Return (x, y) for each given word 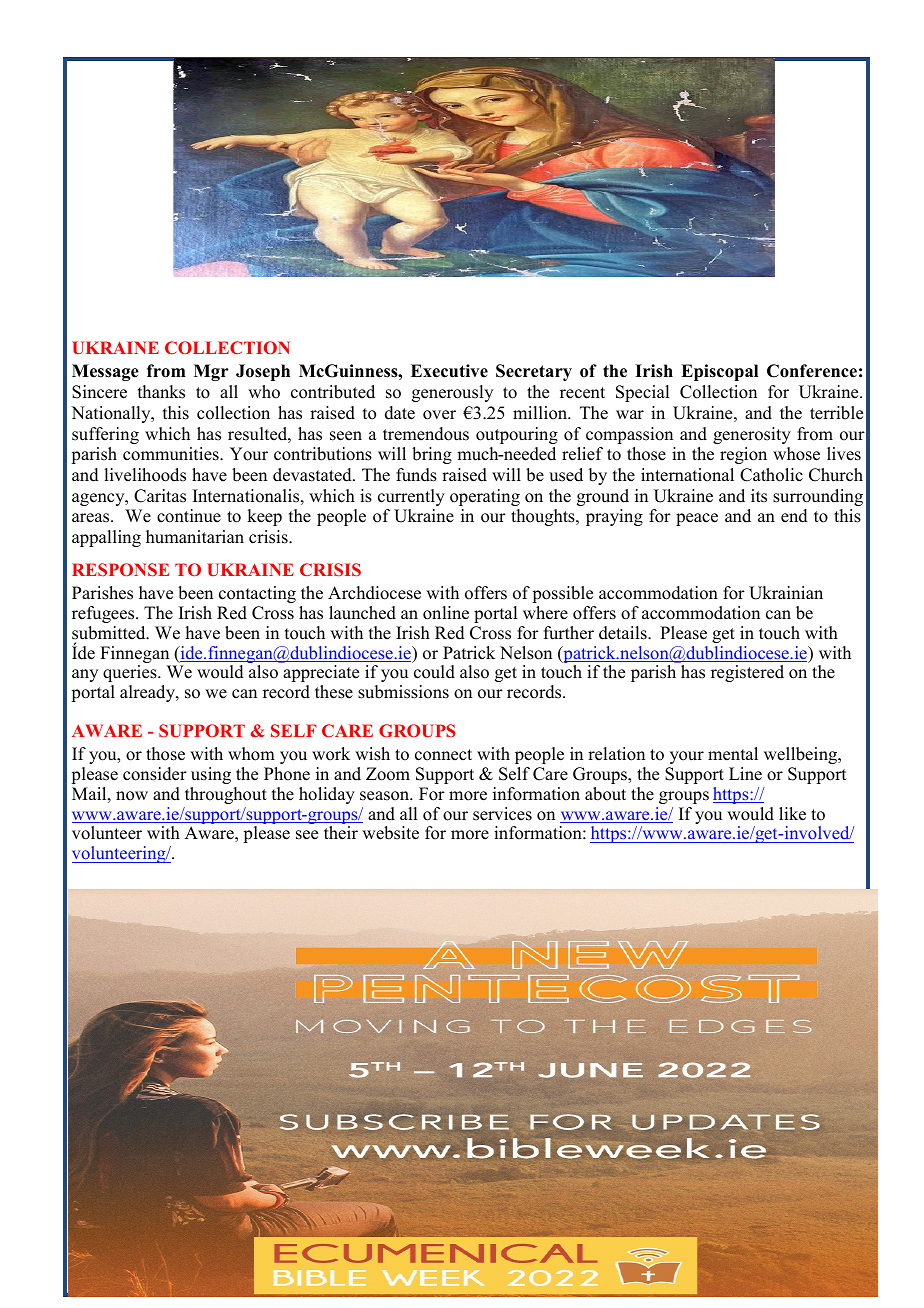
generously (452, 393)
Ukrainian (786, 593)
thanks (161, 392)
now (132, 796)
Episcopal (719, 372)
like (792, 814)
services (502, 814)
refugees (104, 614)
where (545, 613)
